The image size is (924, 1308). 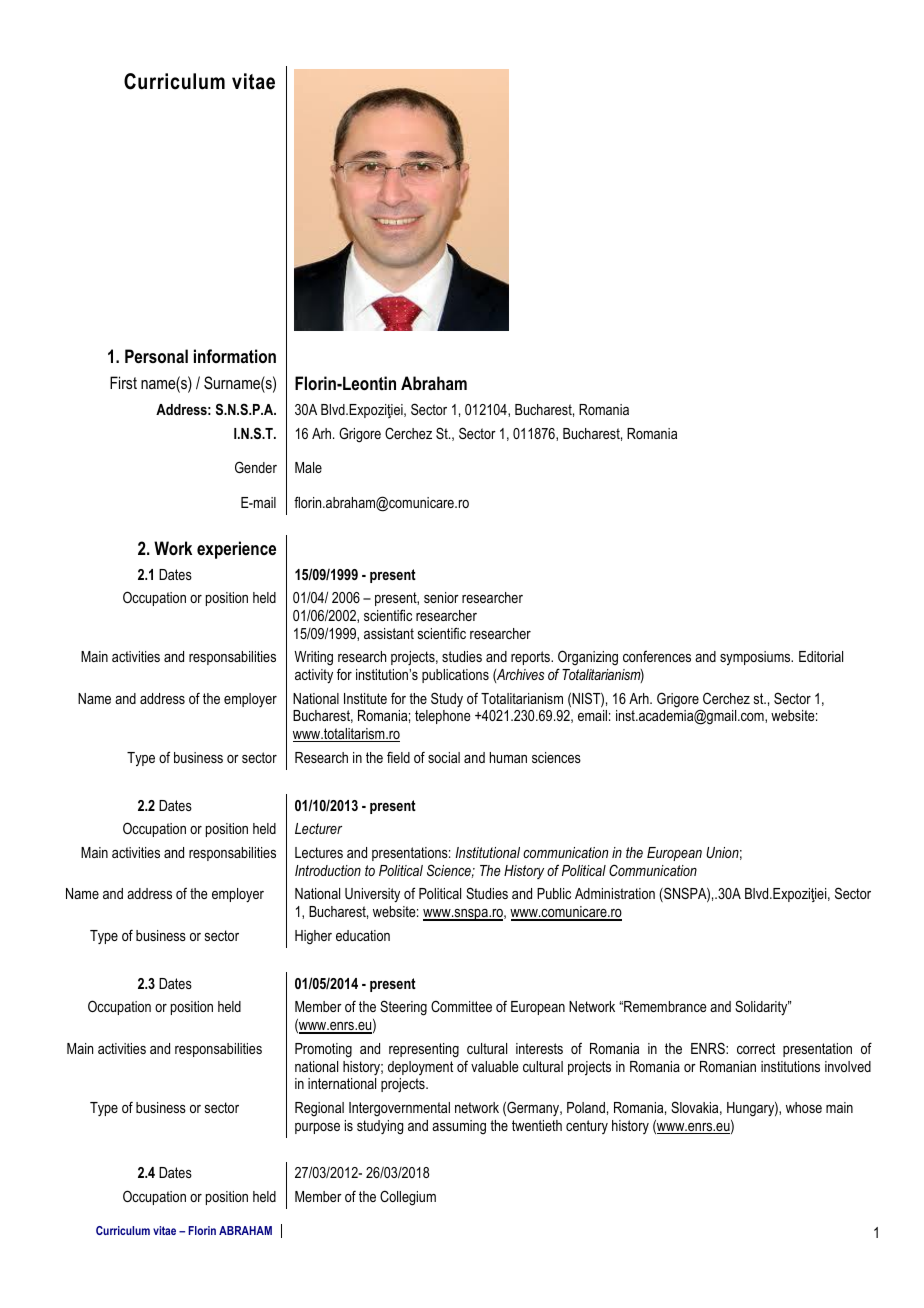 I want to click on Editorial, so click(x=821, y=656).
